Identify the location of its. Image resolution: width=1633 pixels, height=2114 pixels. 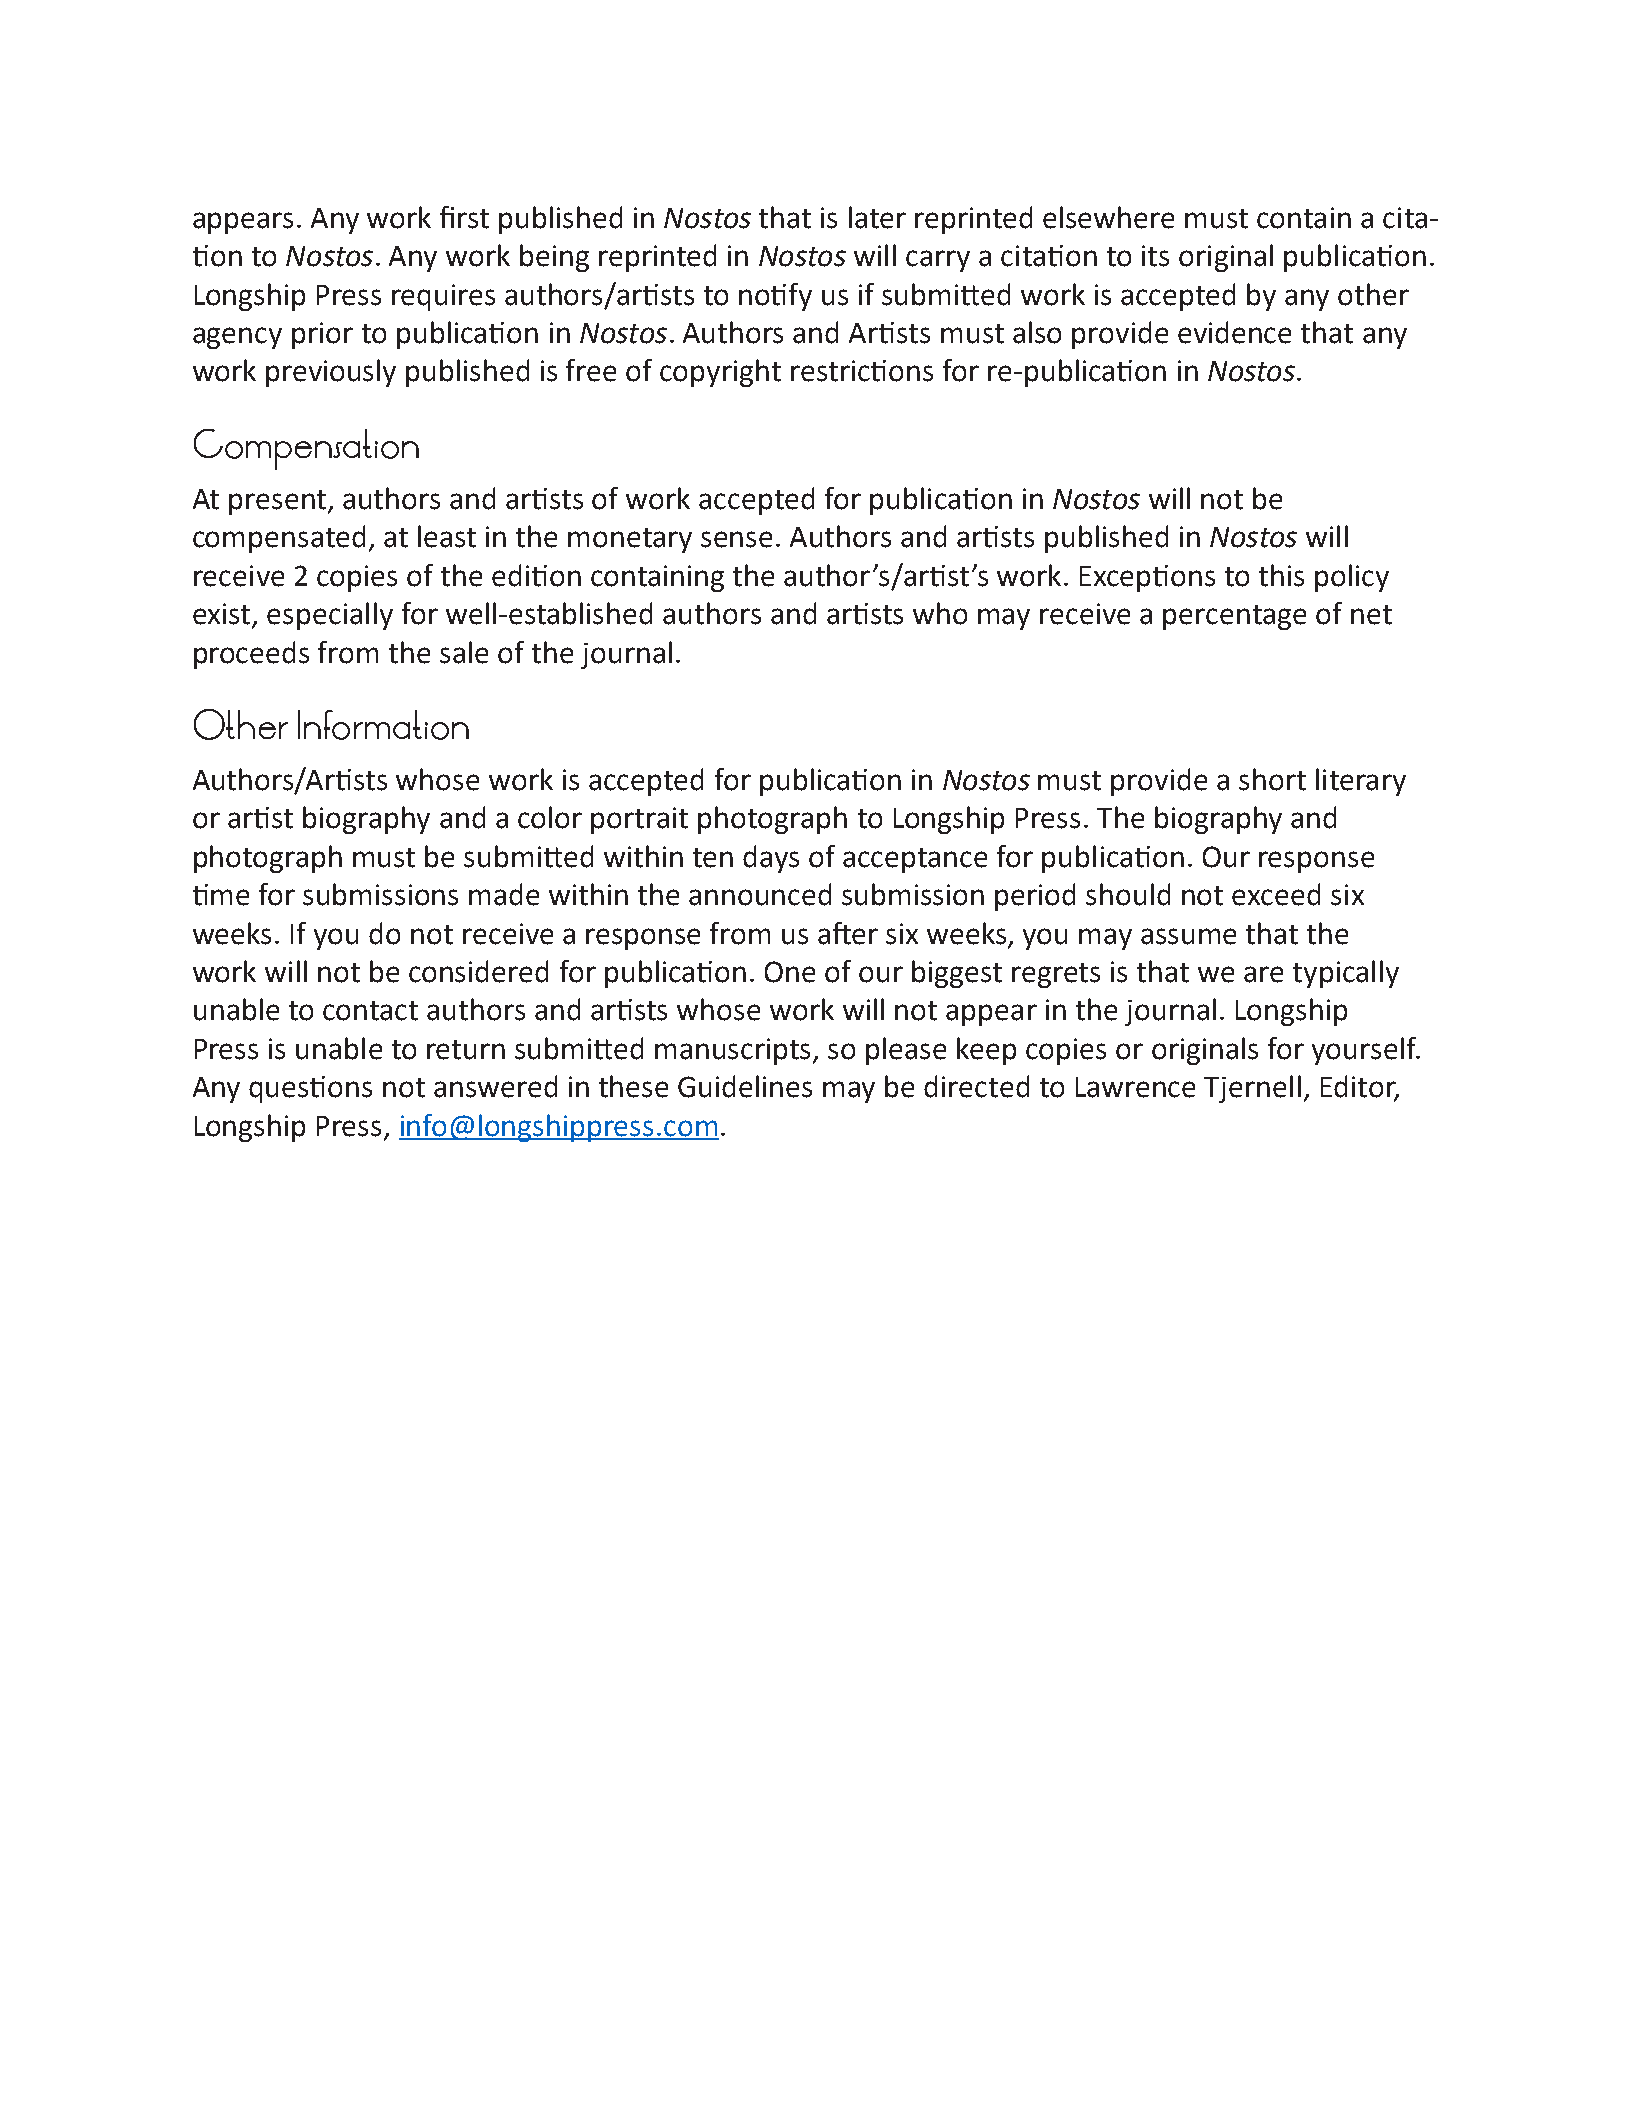
(1155, 256).
